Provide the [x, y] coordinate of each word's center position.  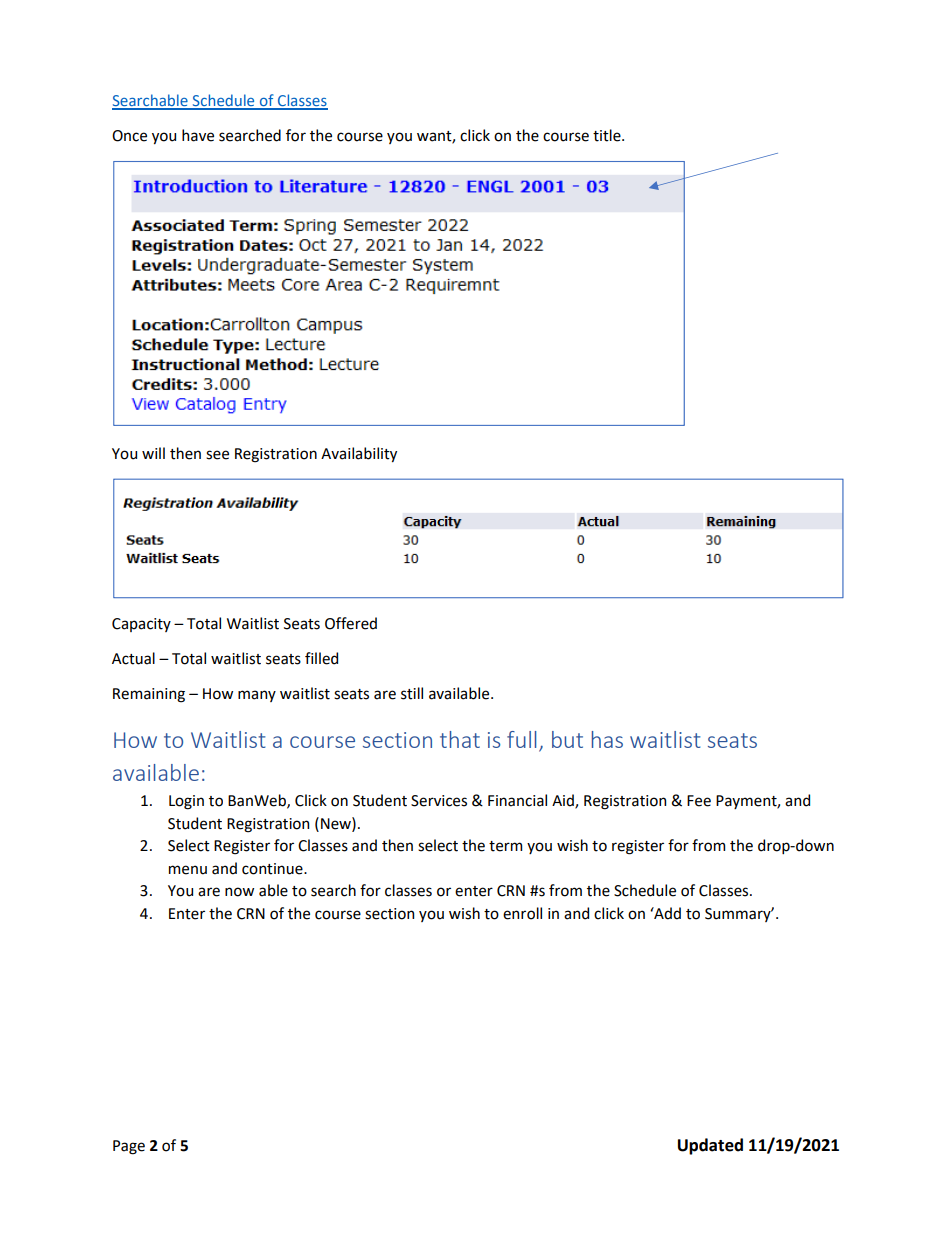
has [607, 739]
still [412, 693]
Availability [359, 454]
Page [129, 1147]
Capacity [141, 625]
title [608, 135]
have [198, 135]
